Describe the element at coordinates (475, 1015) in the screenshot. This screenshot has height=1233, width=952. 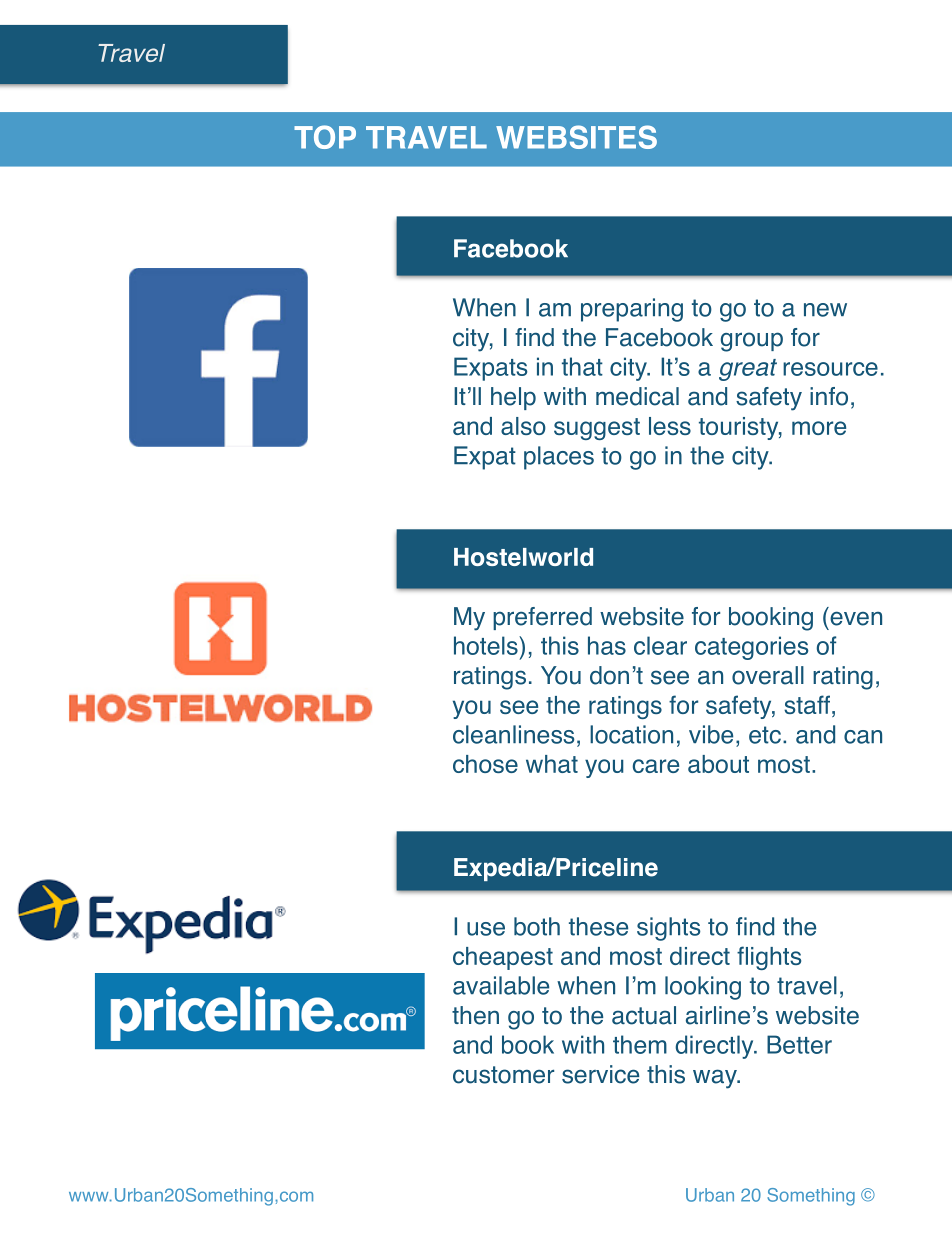
I see `then` at that location.
